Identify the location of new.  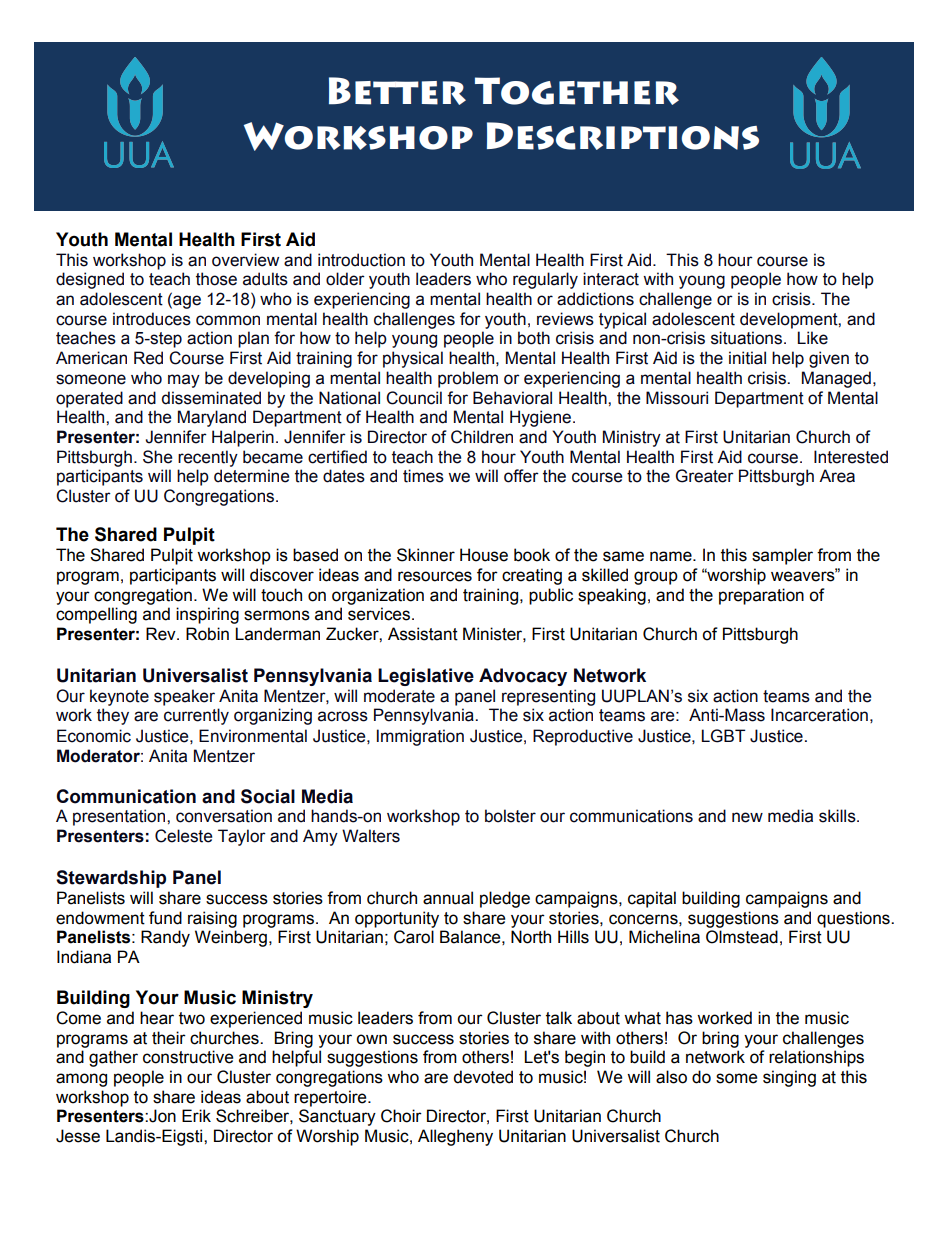
(747, 817).
